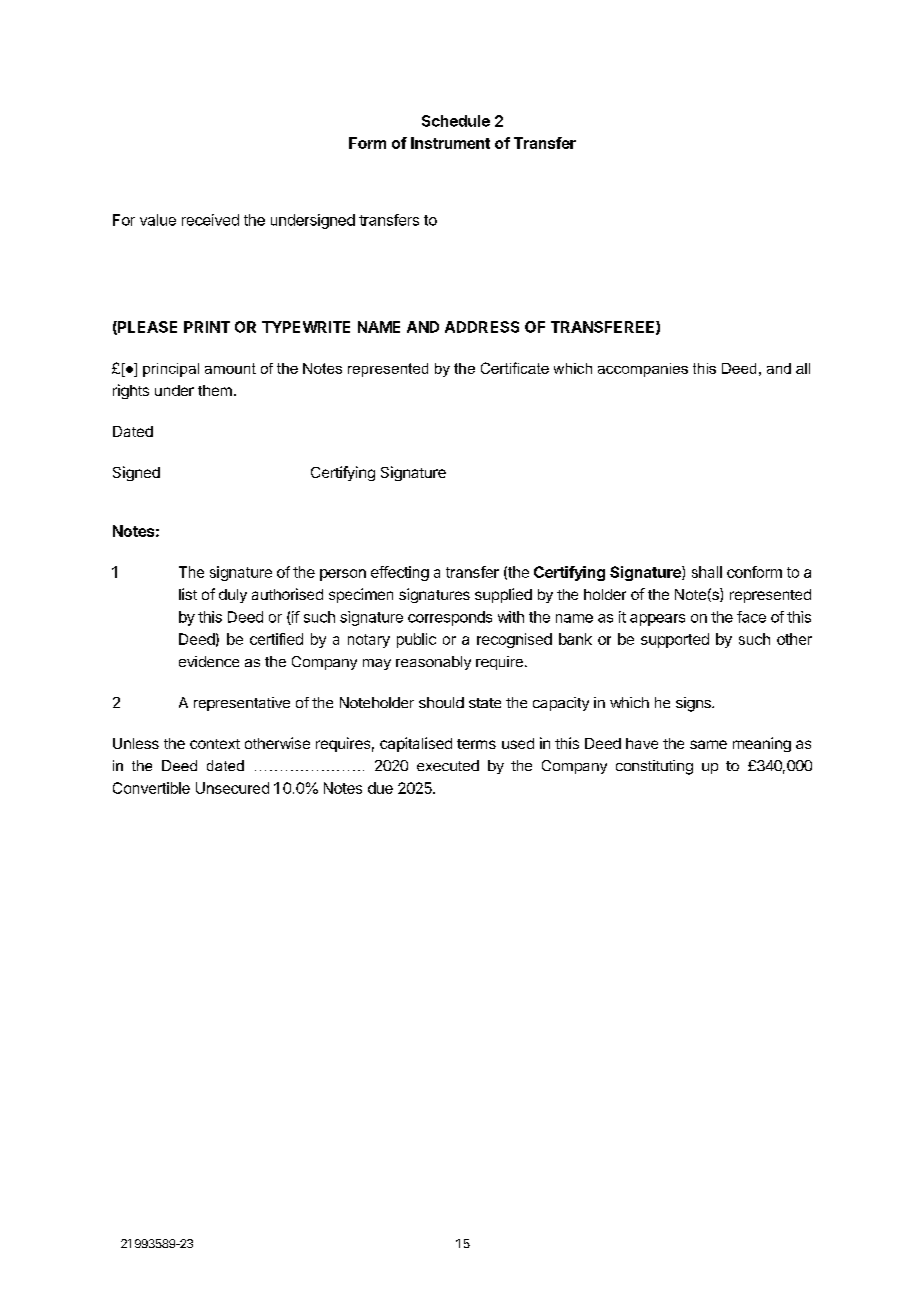  What do you see at coordinates (456, 121) in the image?
I see `Schedule` at bounding box center [456, 121].
